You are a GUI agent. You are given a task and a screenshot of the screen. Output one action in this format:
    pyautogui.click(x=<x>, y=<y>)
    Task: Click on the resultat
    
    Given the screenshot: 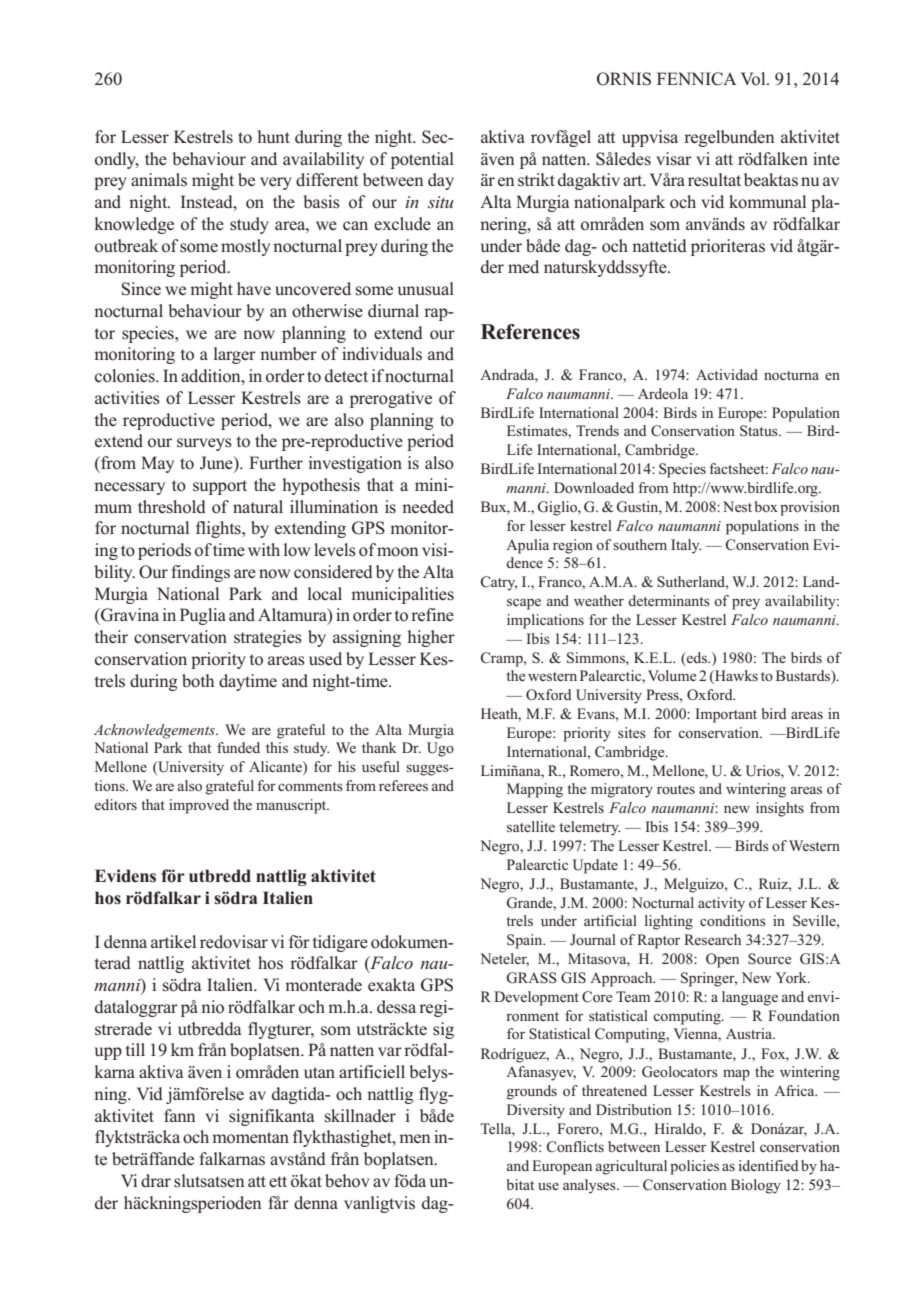 What is the action you would take?
    pyautogui.click(x=714, y=180)
